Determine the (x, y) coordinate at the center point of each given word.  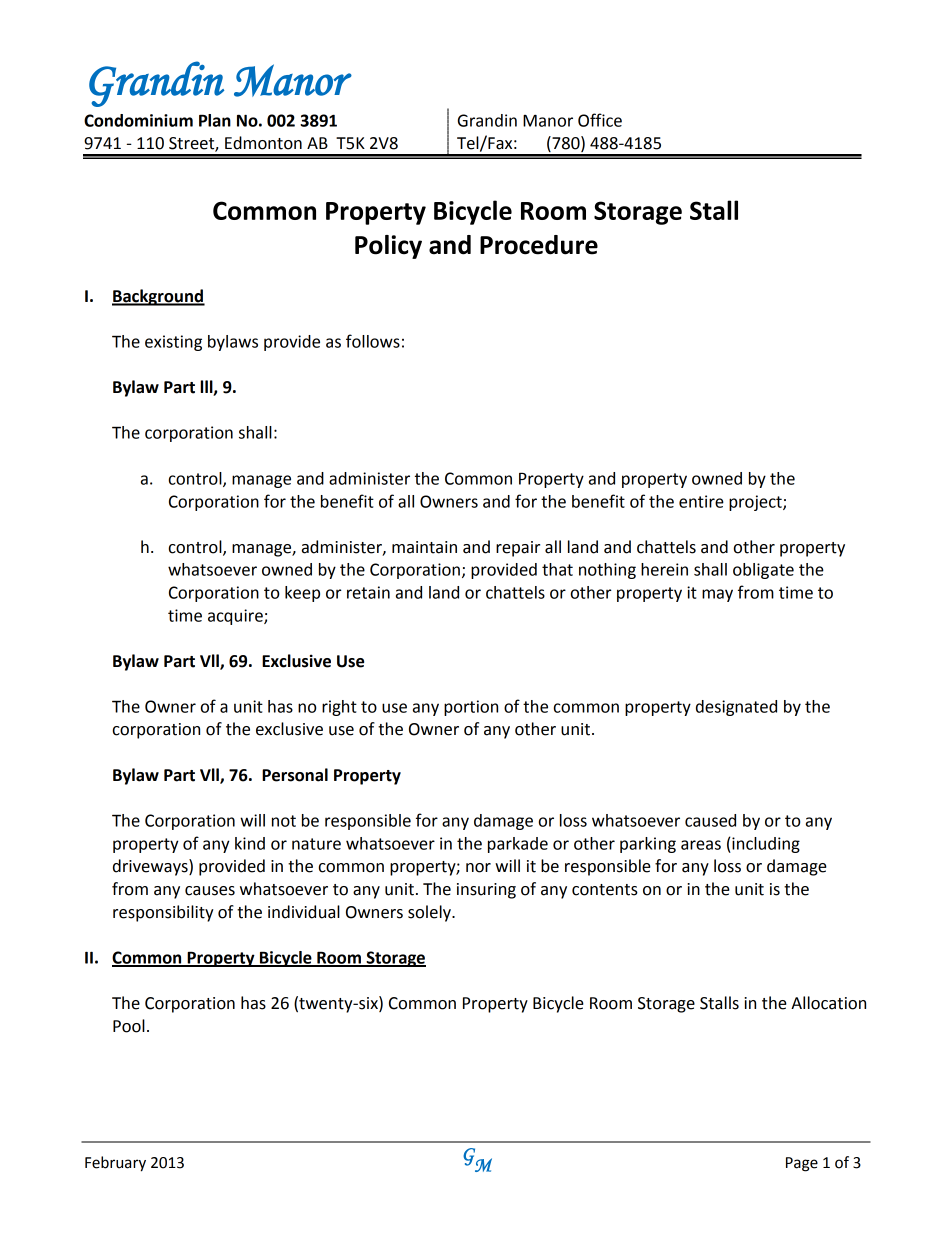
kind (250, 843)
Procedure (539, 245)
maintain (424, 547)
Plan (215, 120)
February (115, 1164)
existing (173, 343)
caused (710, 820)
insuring (486, 891)
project (756, 503)
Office (600, 120)
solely (430, 913)
